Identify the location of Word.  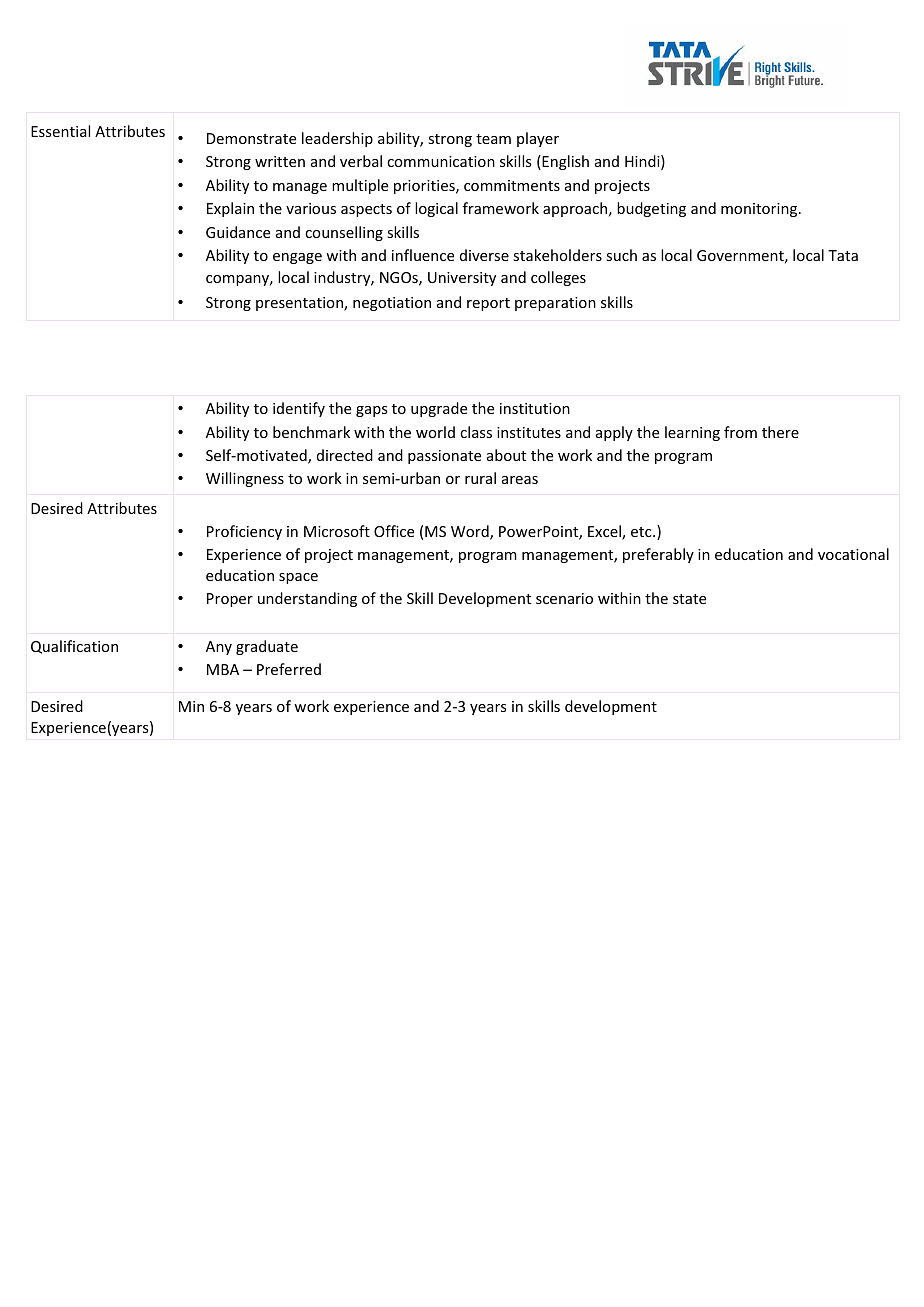
(471, 532).
